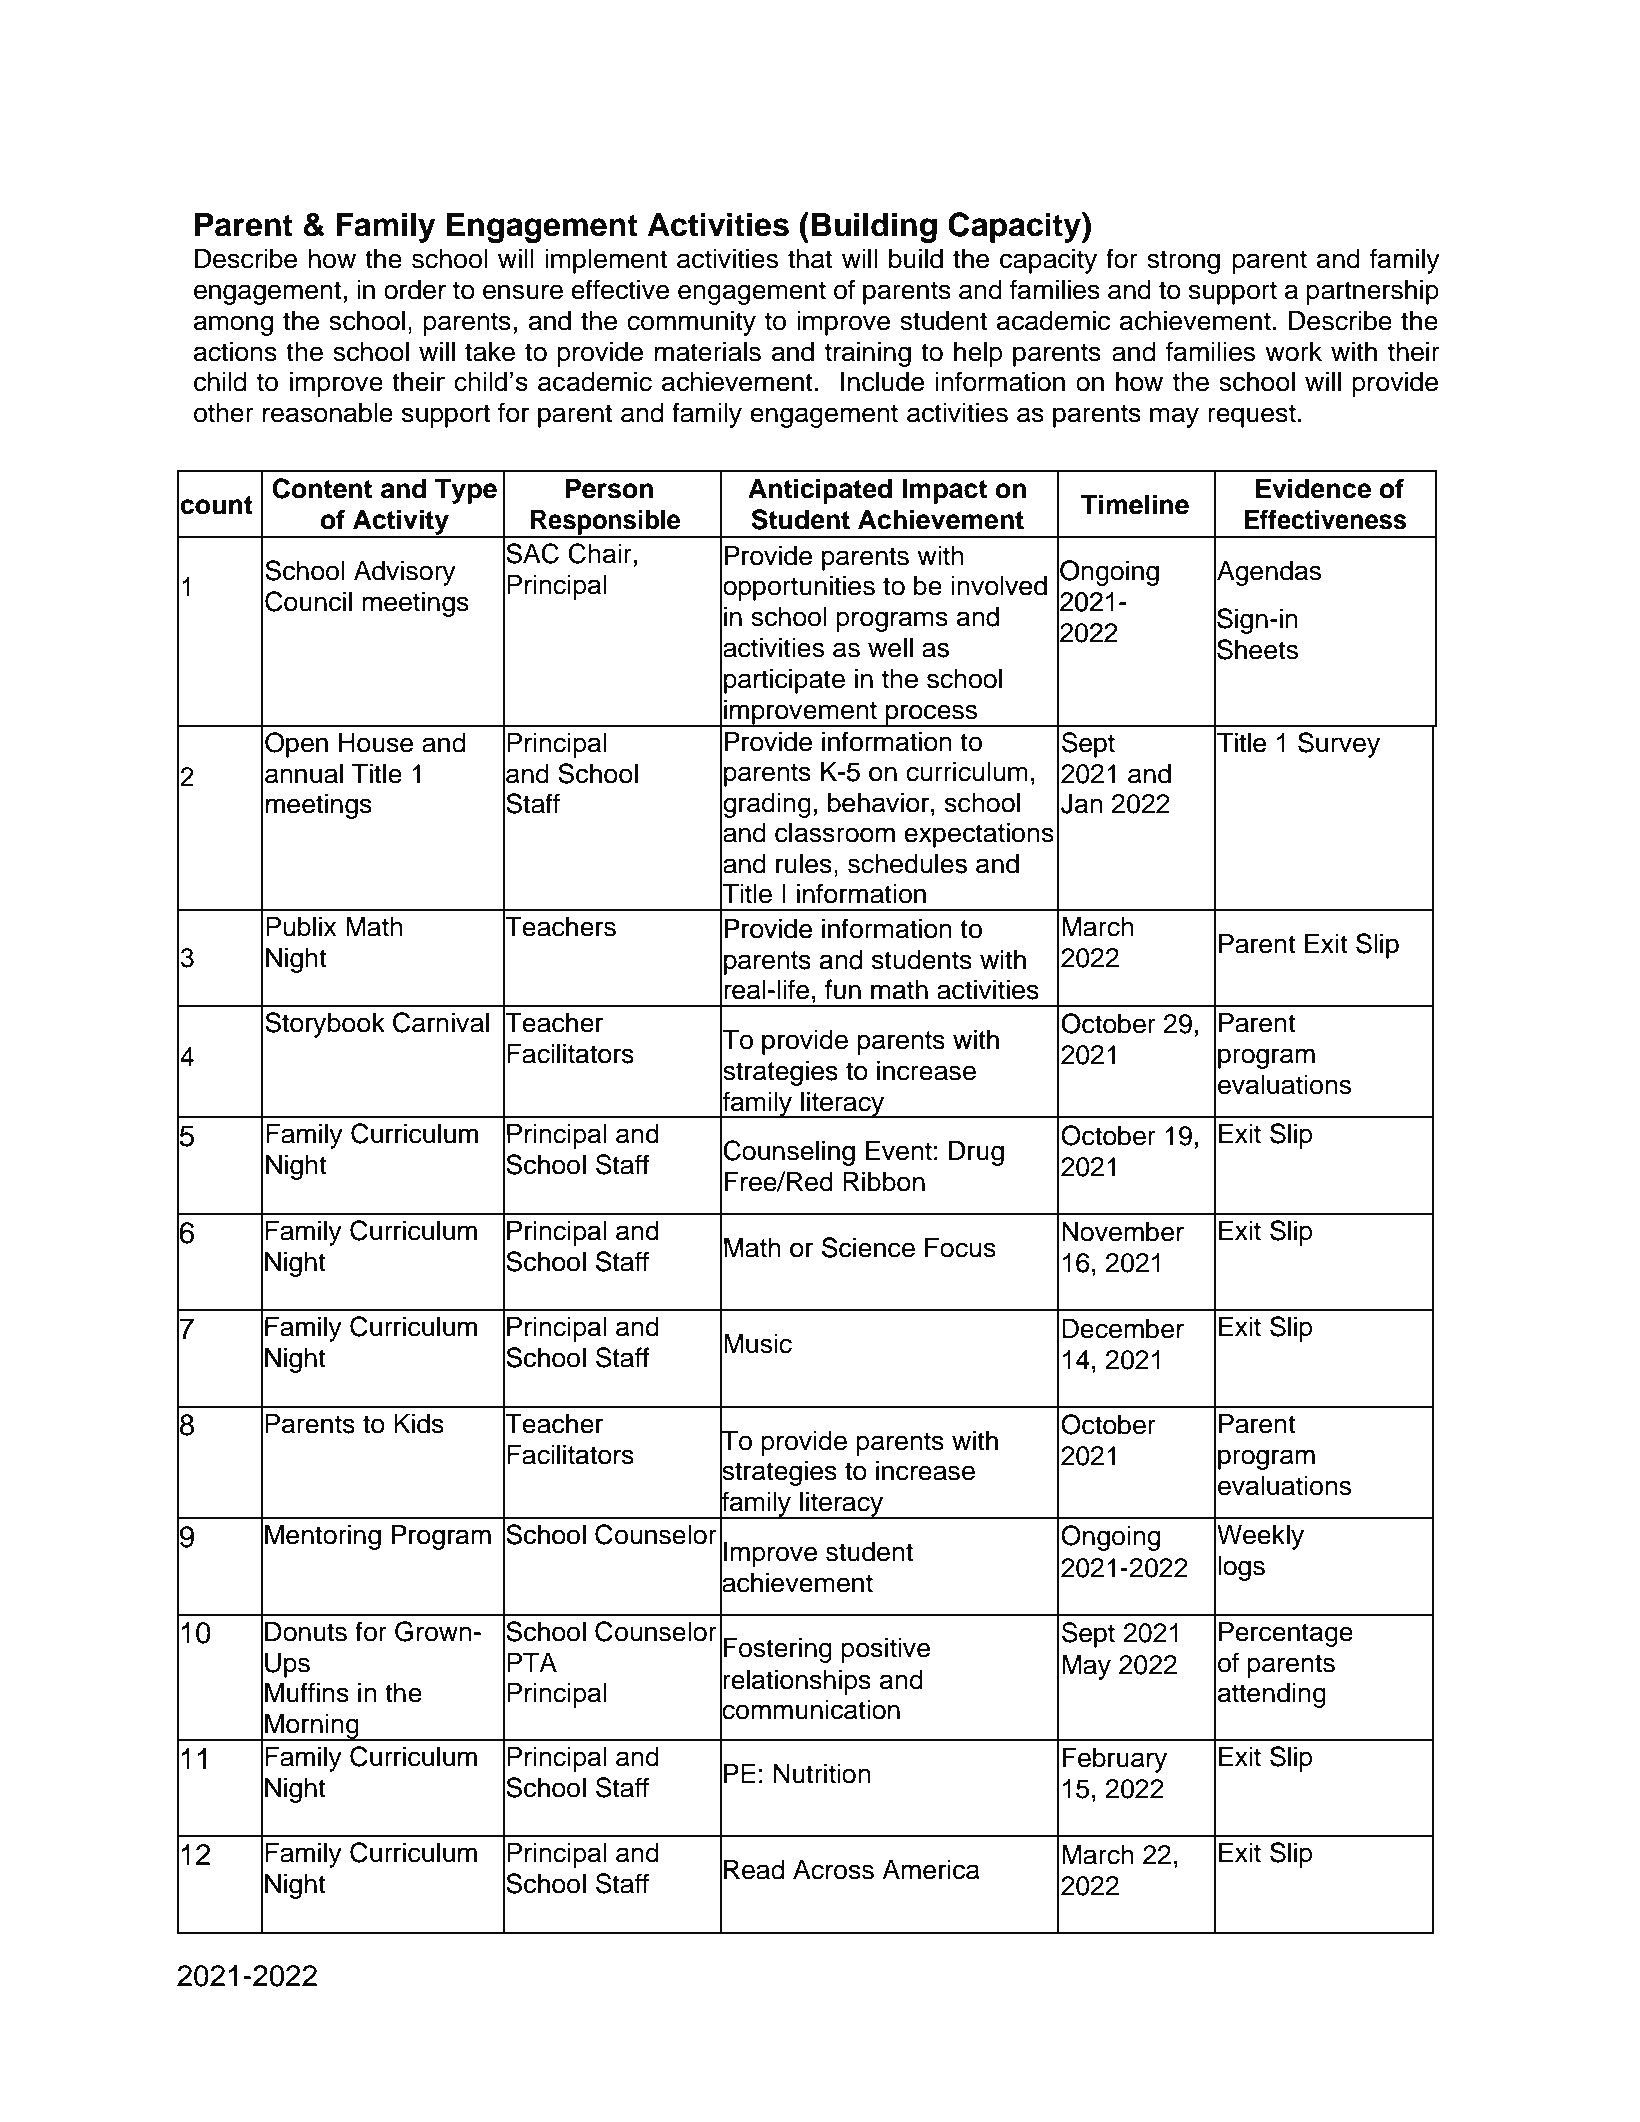  Describe the element at coordinates (822, 1774) in the page. I see `Nutrition` at that location.
